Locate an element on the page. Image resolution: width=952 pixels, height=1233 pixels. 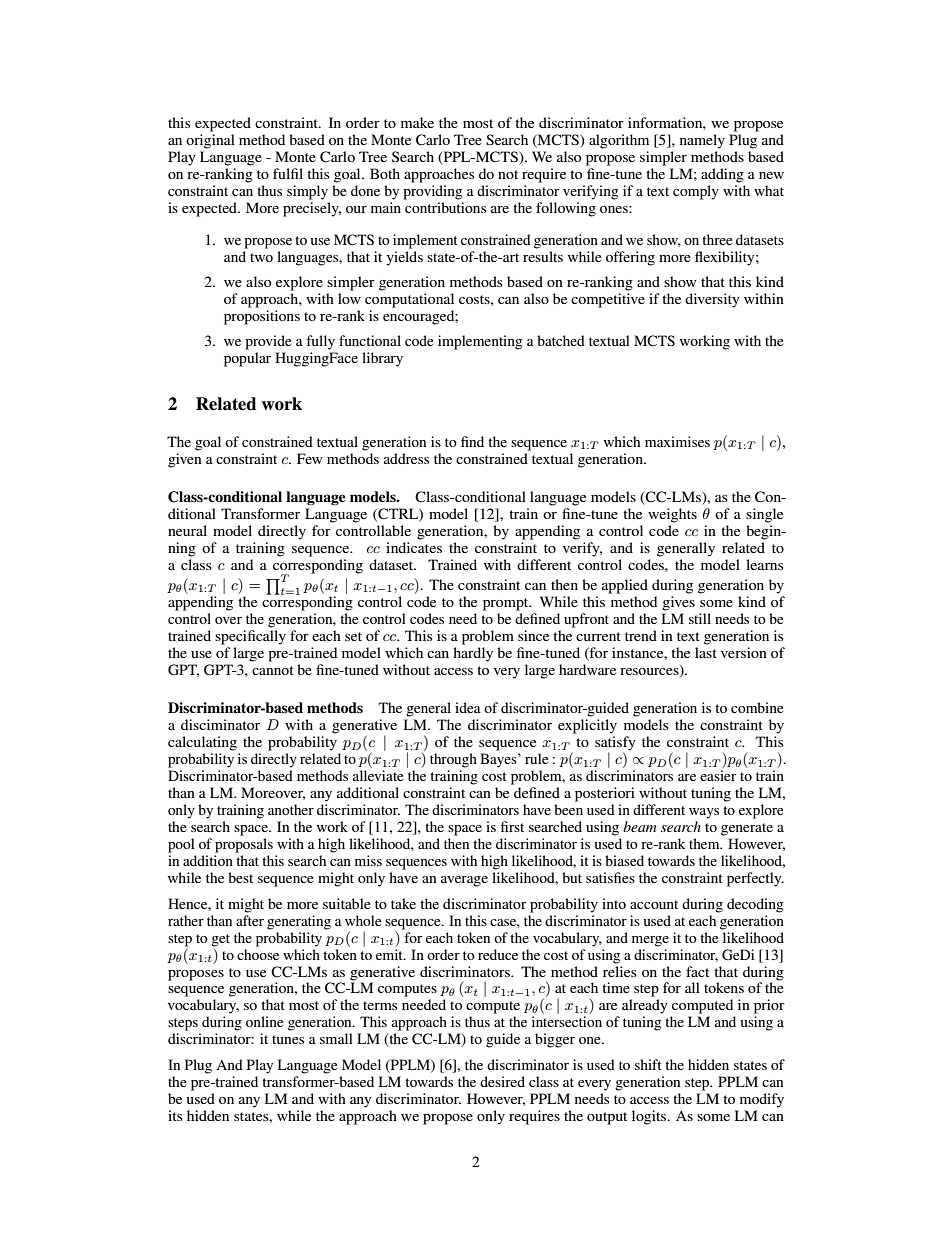
desired is located at coordinates (502, 1081).
